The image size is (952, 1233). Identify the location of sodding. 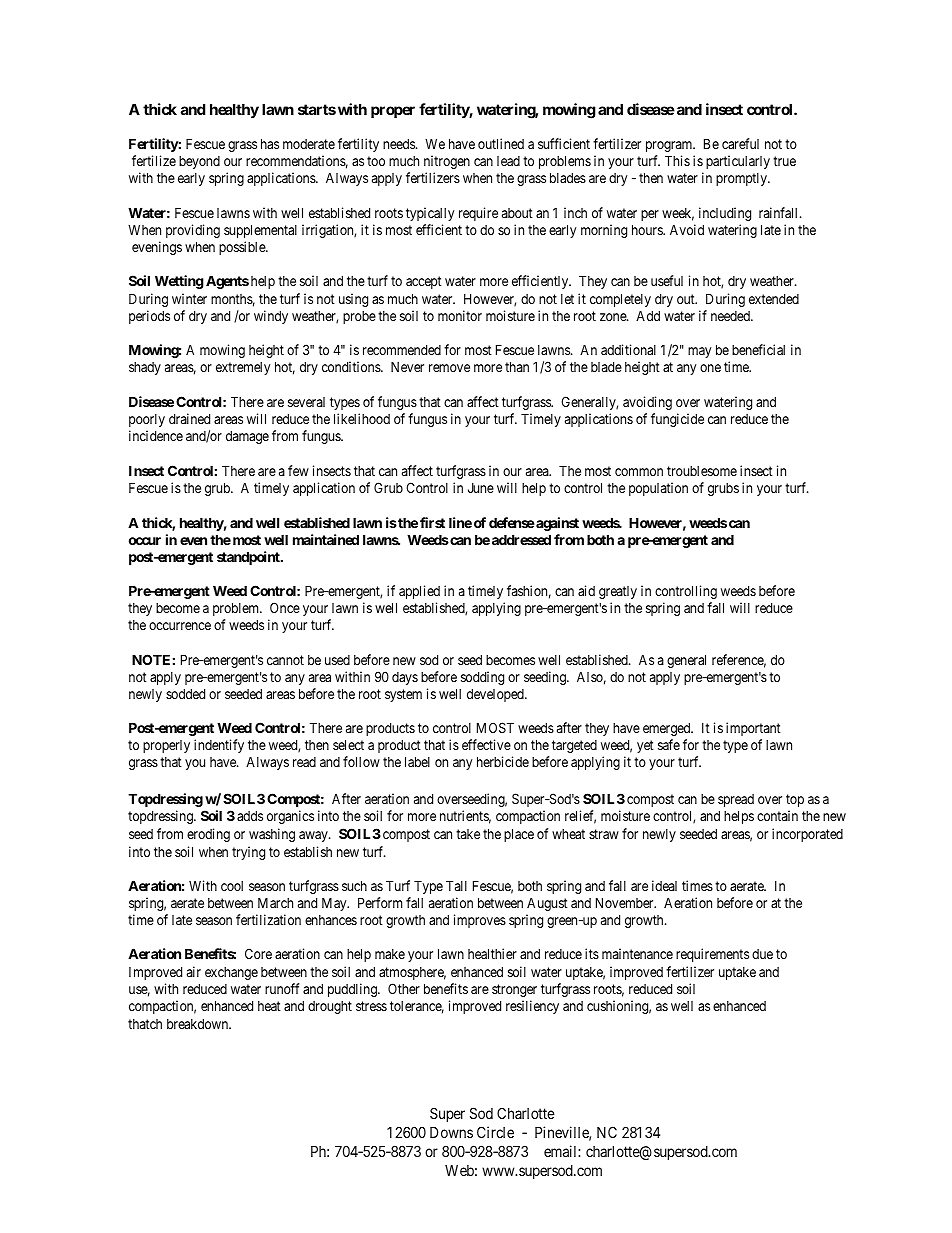
(482, 678).
